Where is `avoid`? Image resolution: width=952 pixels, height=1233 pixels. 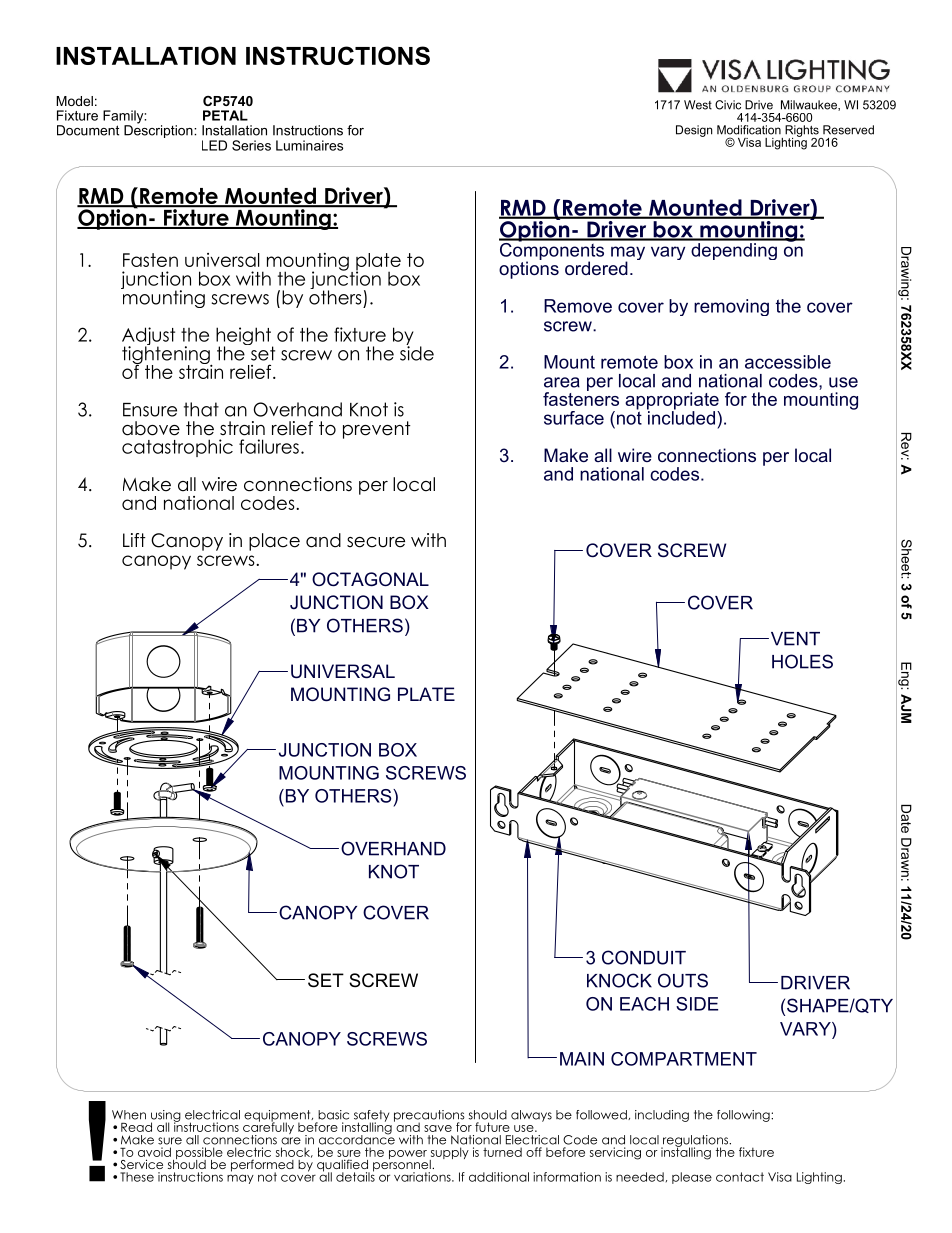
avoid is located at coordinates (154, 1152).
